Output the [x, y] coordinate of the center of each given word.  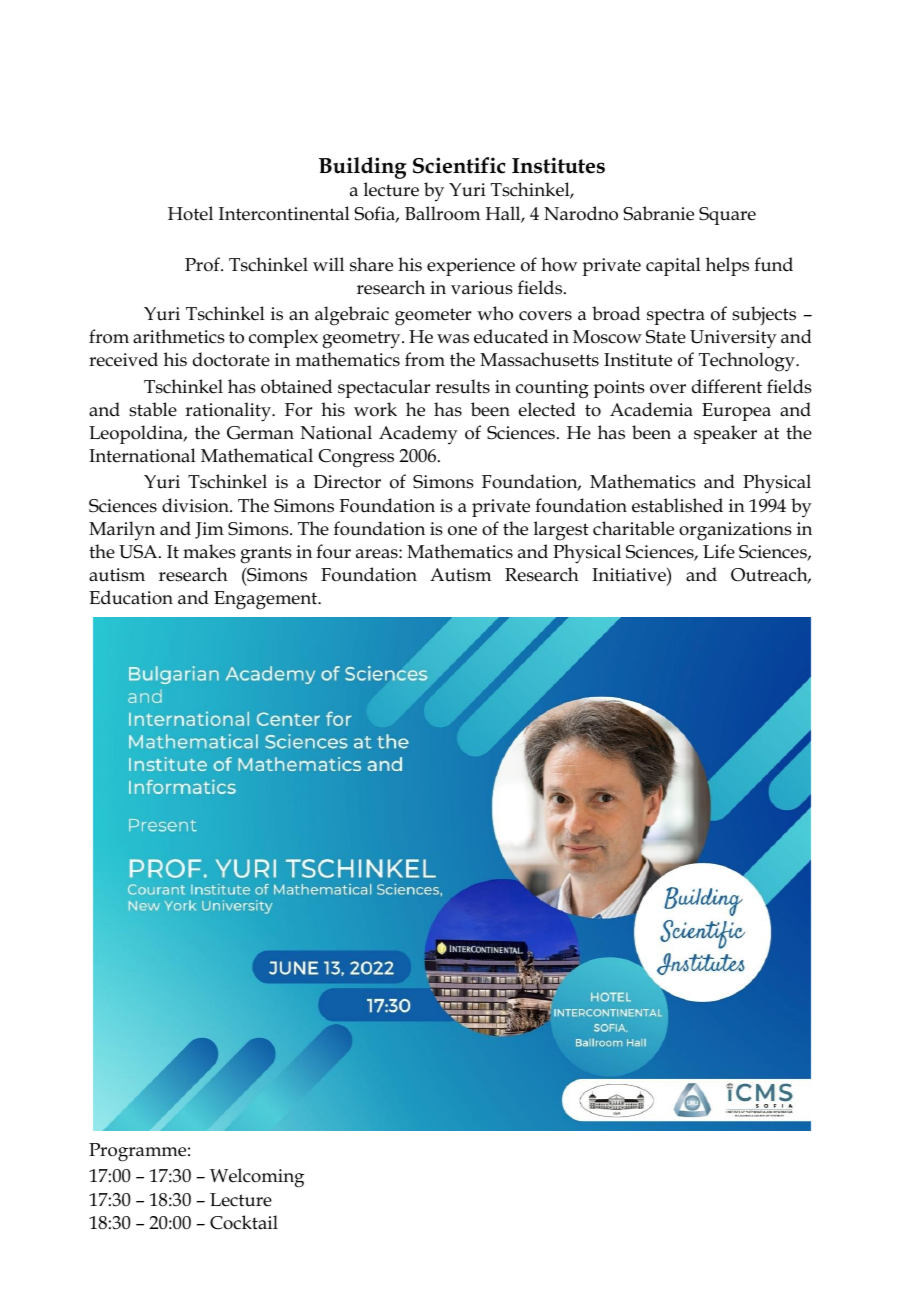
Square [727, 216]
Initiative [630, 575]
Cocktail [244, 1222]
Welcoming [257, 1178]
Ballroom [442, 213]
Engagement [267, 600]
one [462, 531]
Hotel [190, 213]
